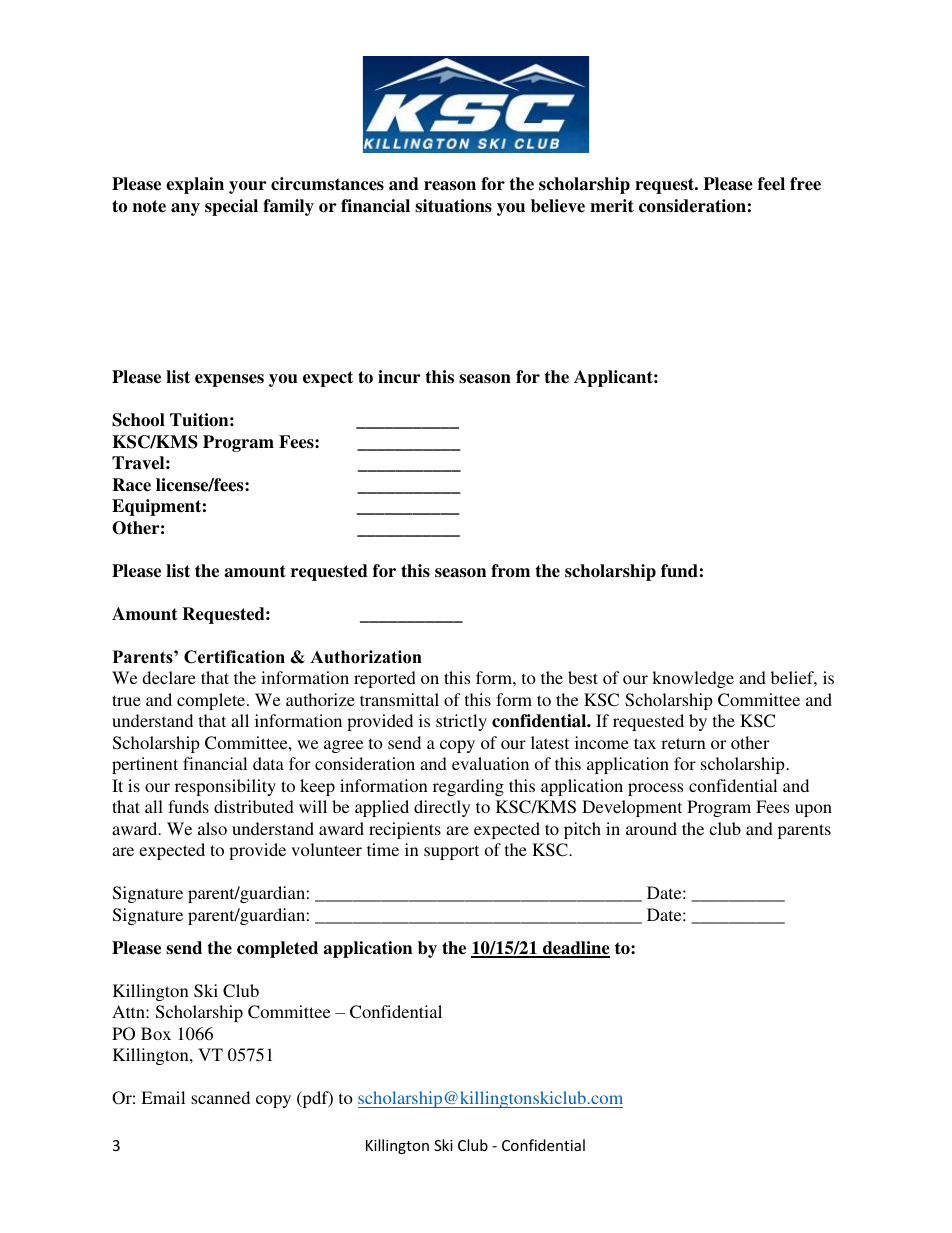 This page has height=1233, width=952. I want to click on knowledge, so click(693, 679).
